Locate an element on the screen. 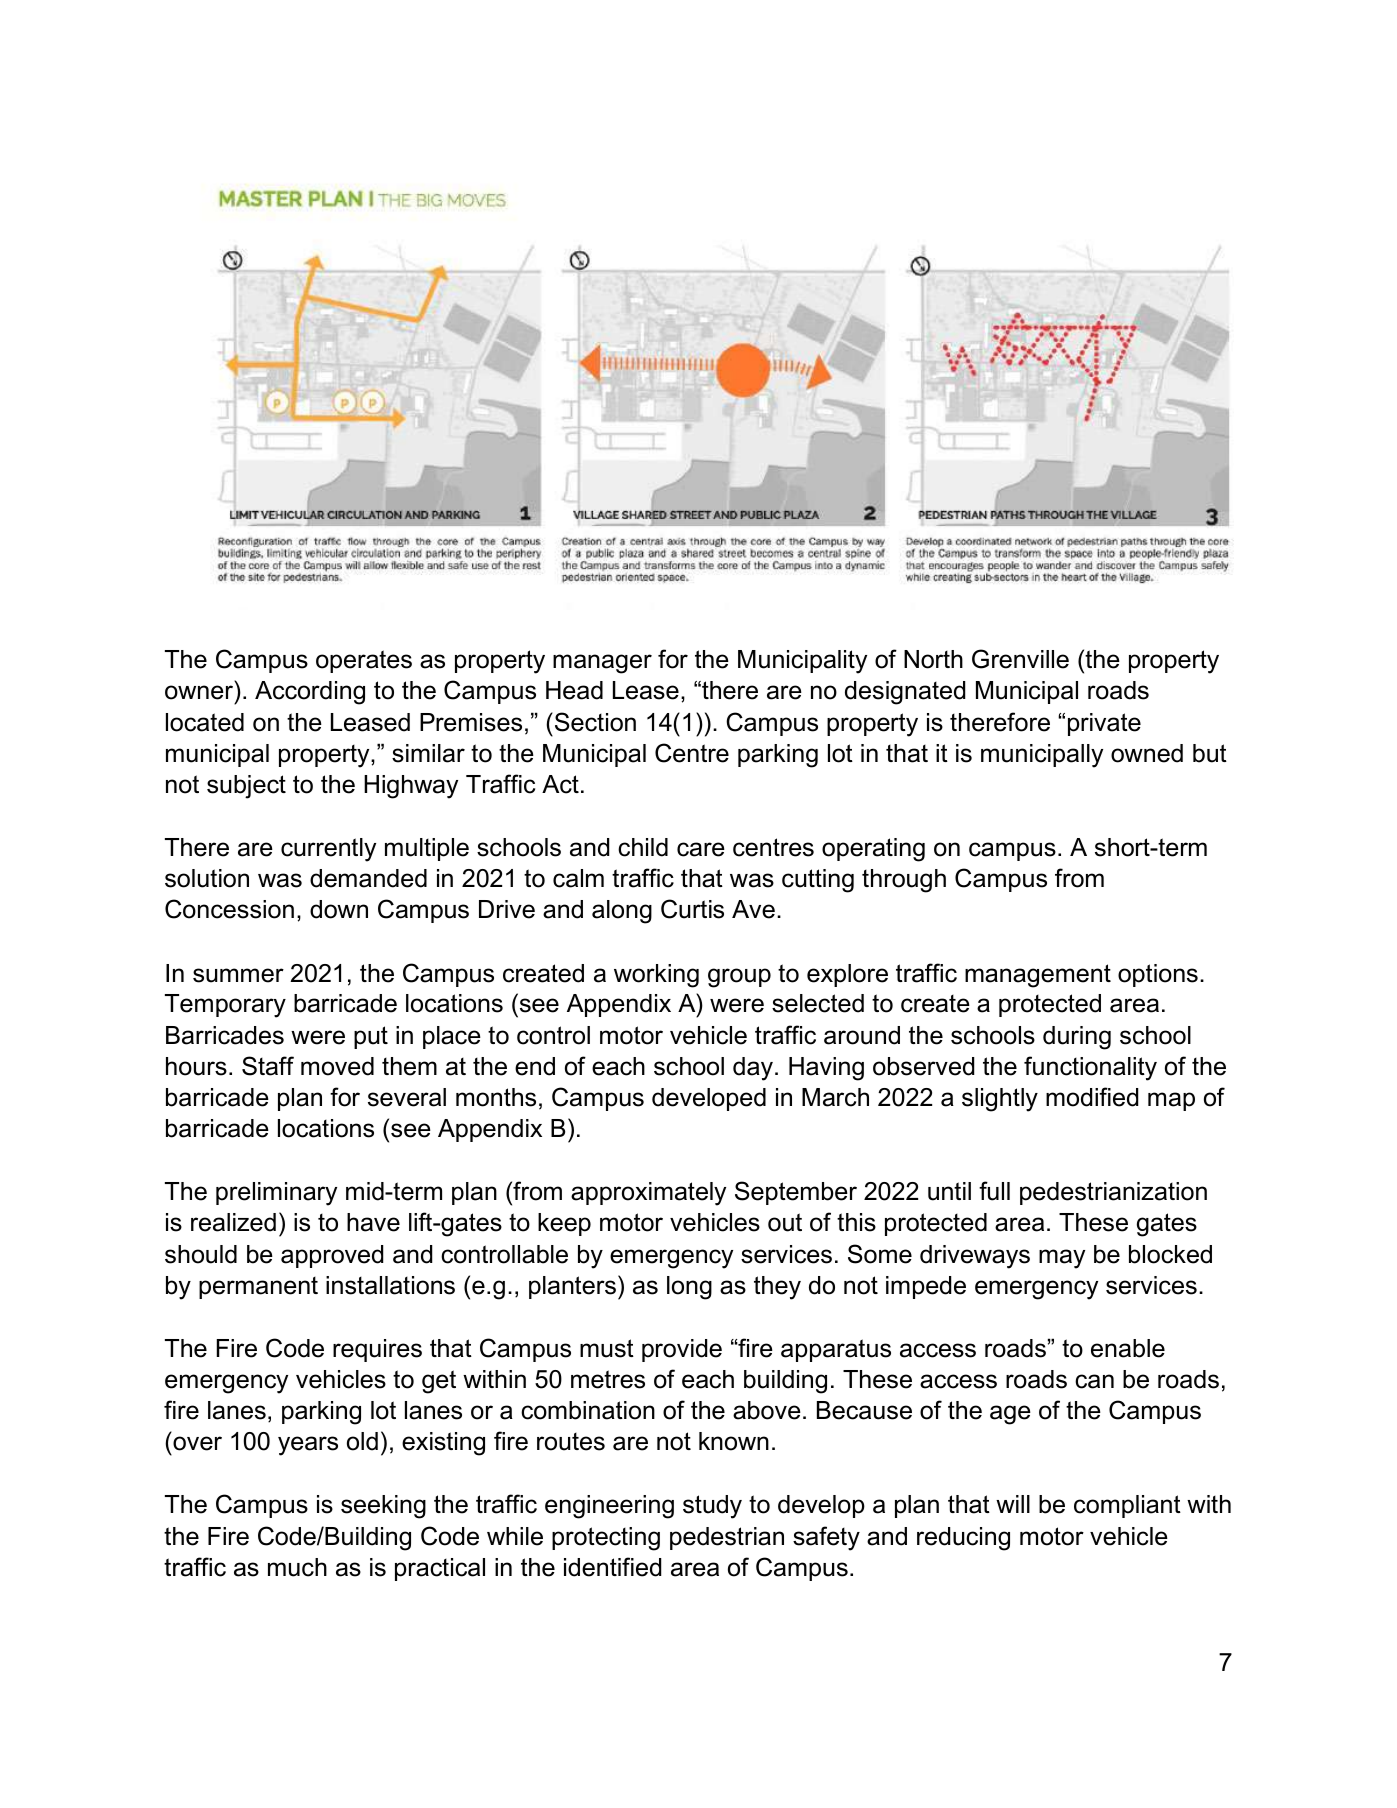  manager is located at coordinates (602, 664).
